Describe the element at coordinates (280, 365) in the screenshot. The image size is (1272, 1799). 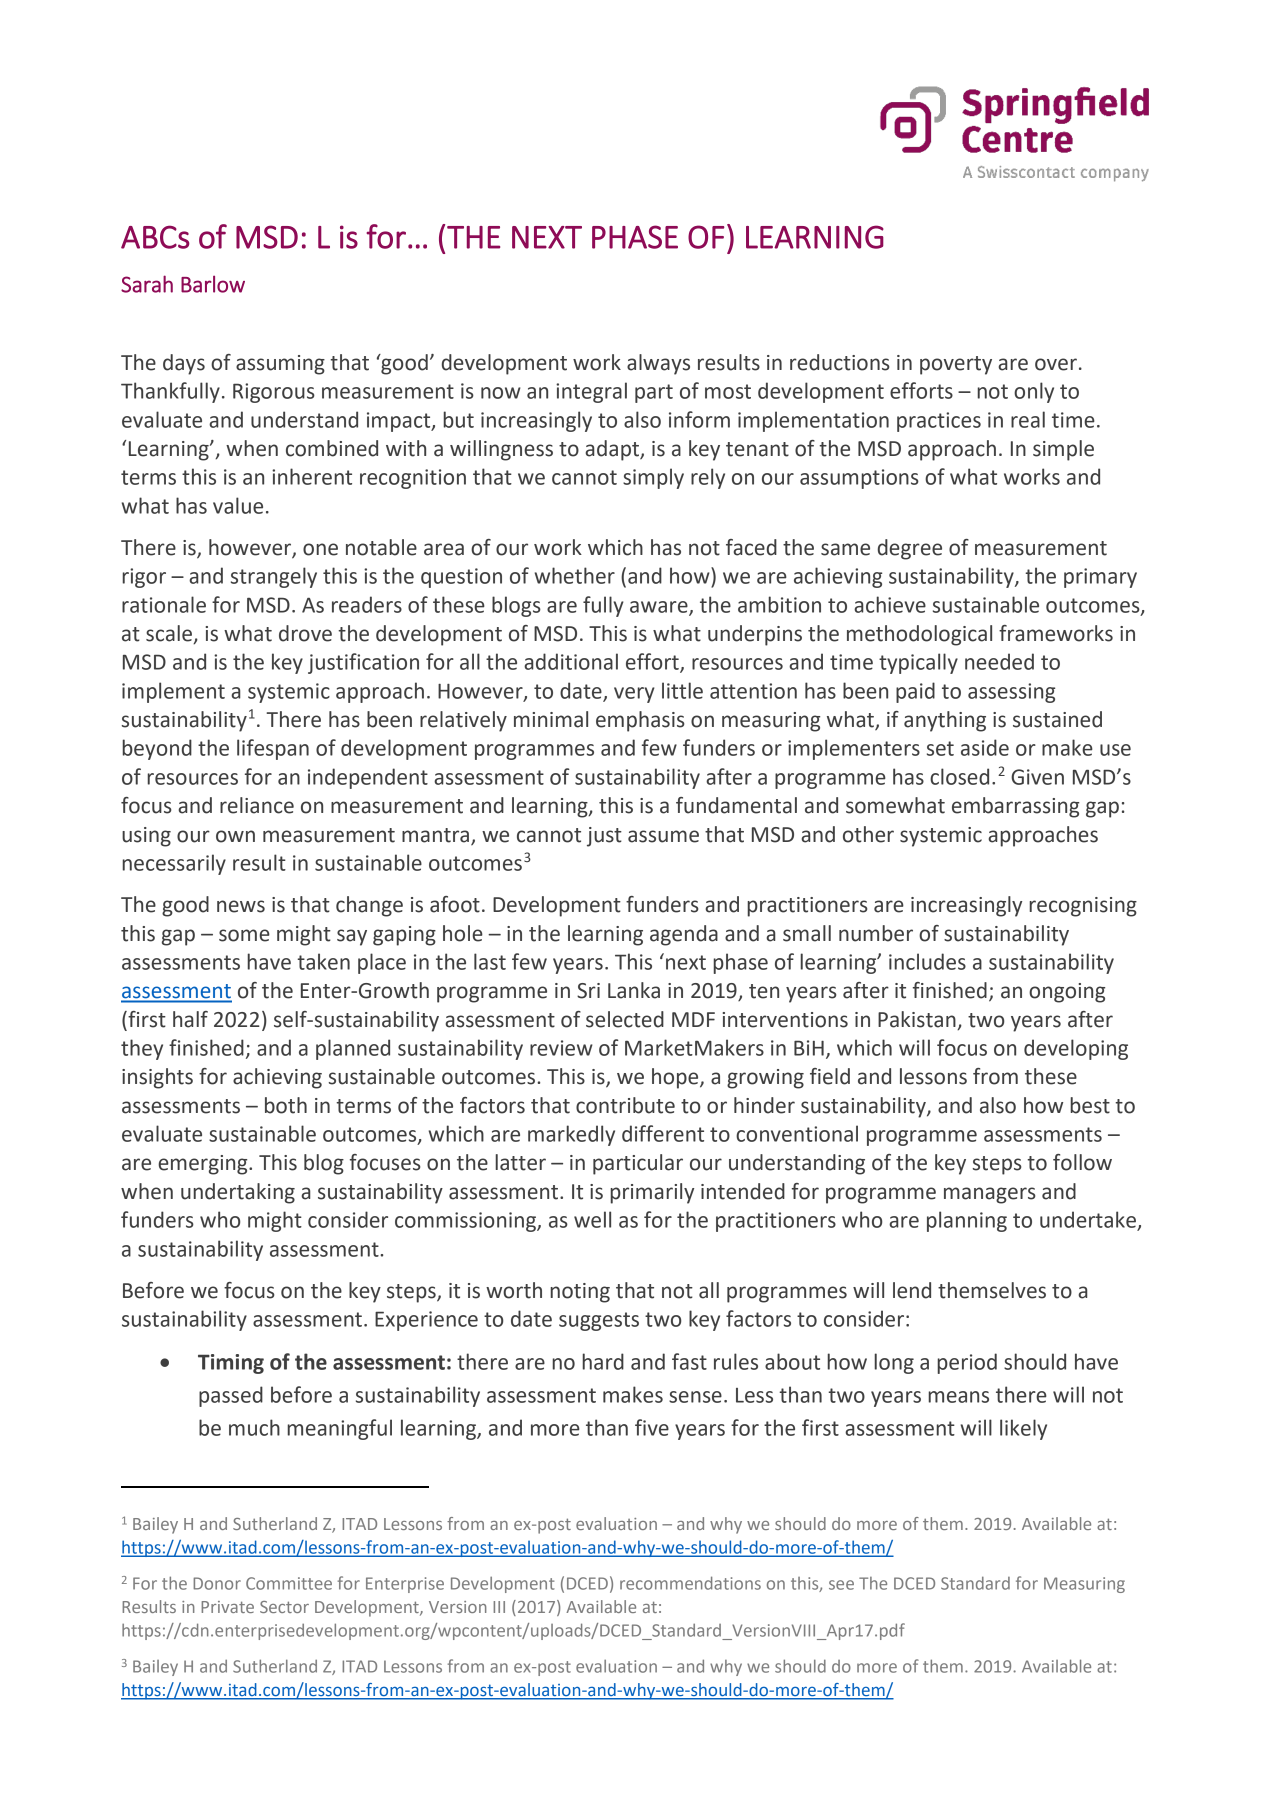
I see `assuming` at that location.
